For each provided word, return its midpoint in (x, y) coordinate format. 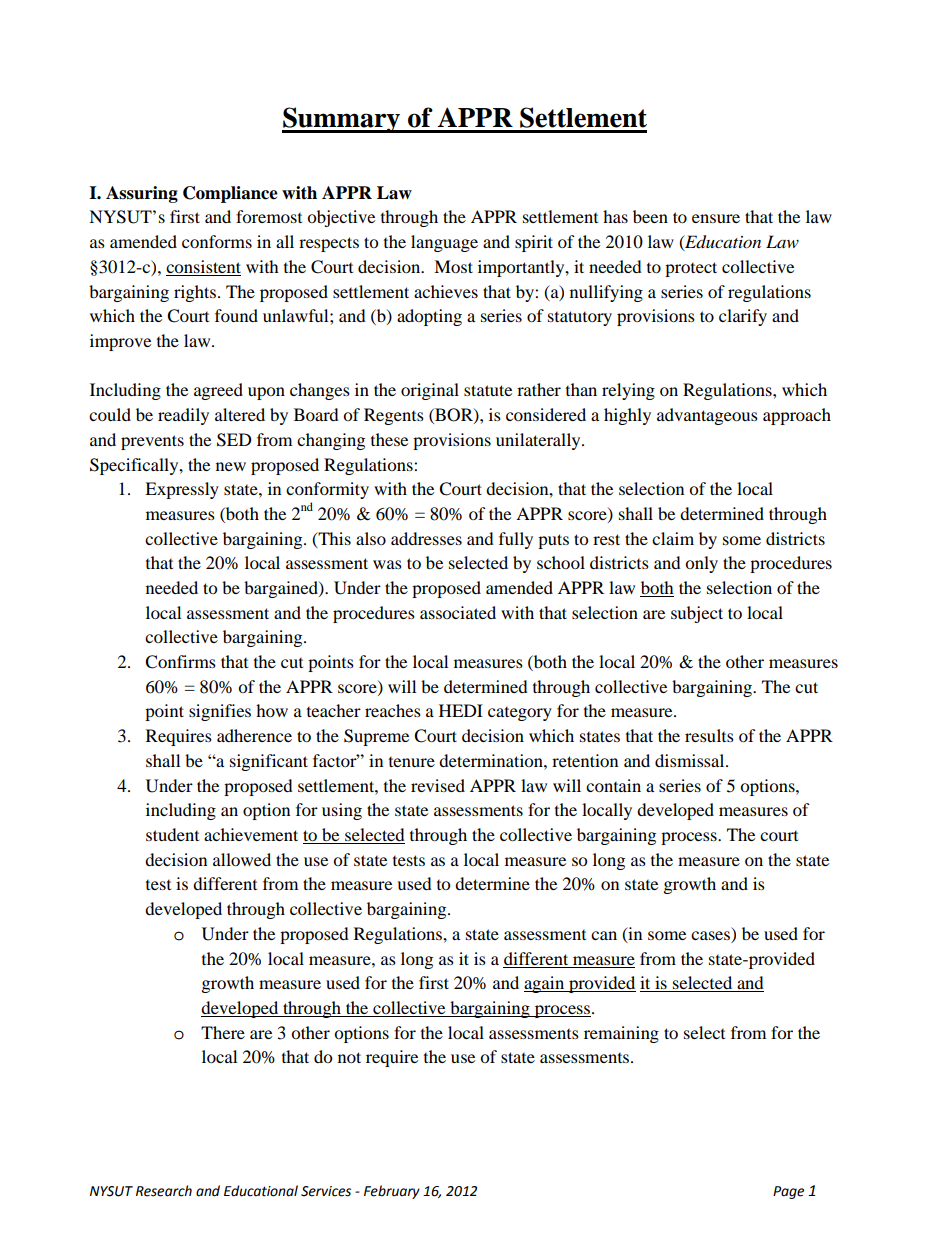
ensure (716, 218)
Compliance (230, 194)
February (392, 1192)
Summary (342, 120)
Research (164, 1191)
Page (788, 1192)
